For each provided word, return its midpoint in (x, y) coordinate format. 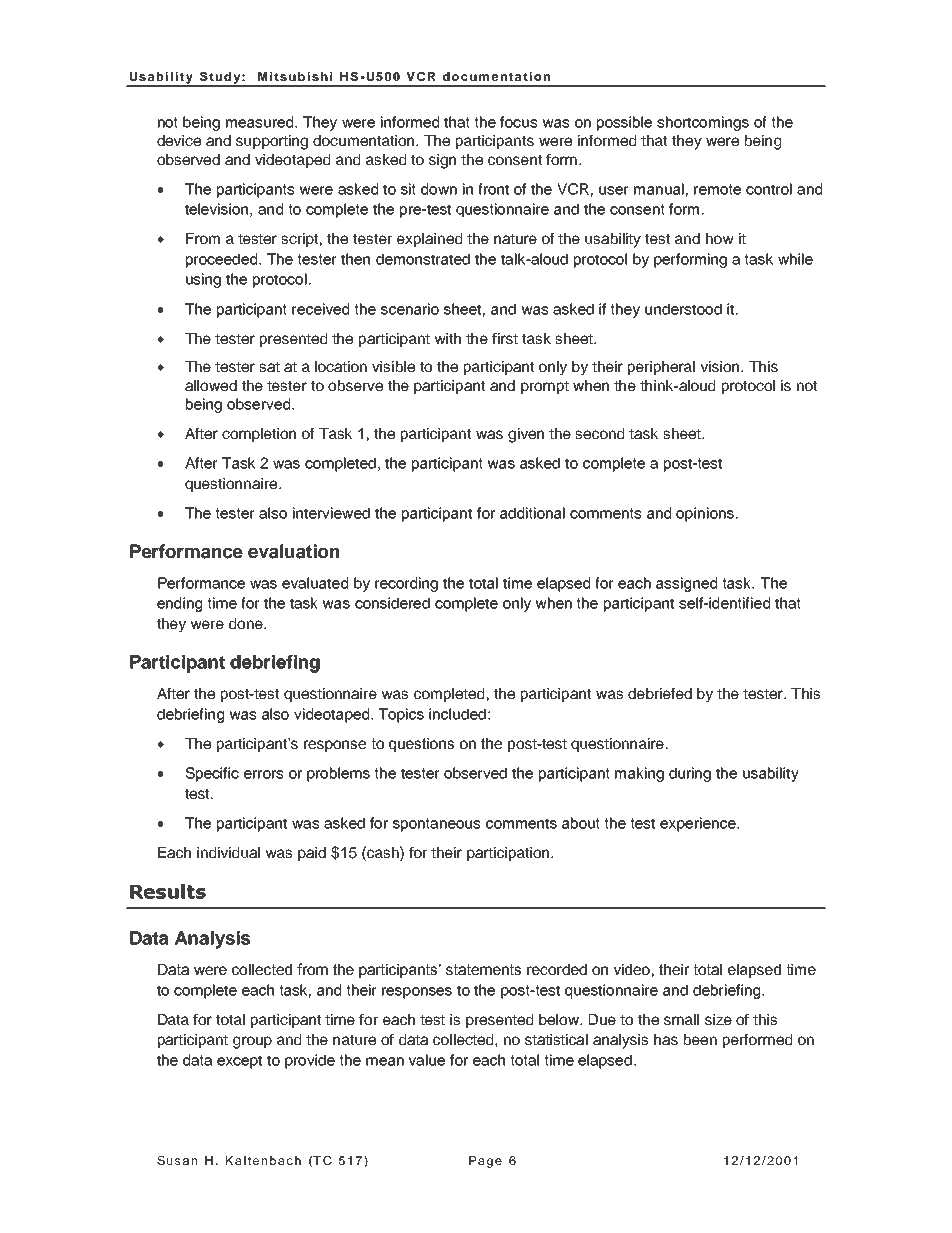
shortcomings (703, 123)
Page (485, 1162)
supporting (272, 142)
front (493, 189)
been (700, 1039)
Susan (177, 1160)
